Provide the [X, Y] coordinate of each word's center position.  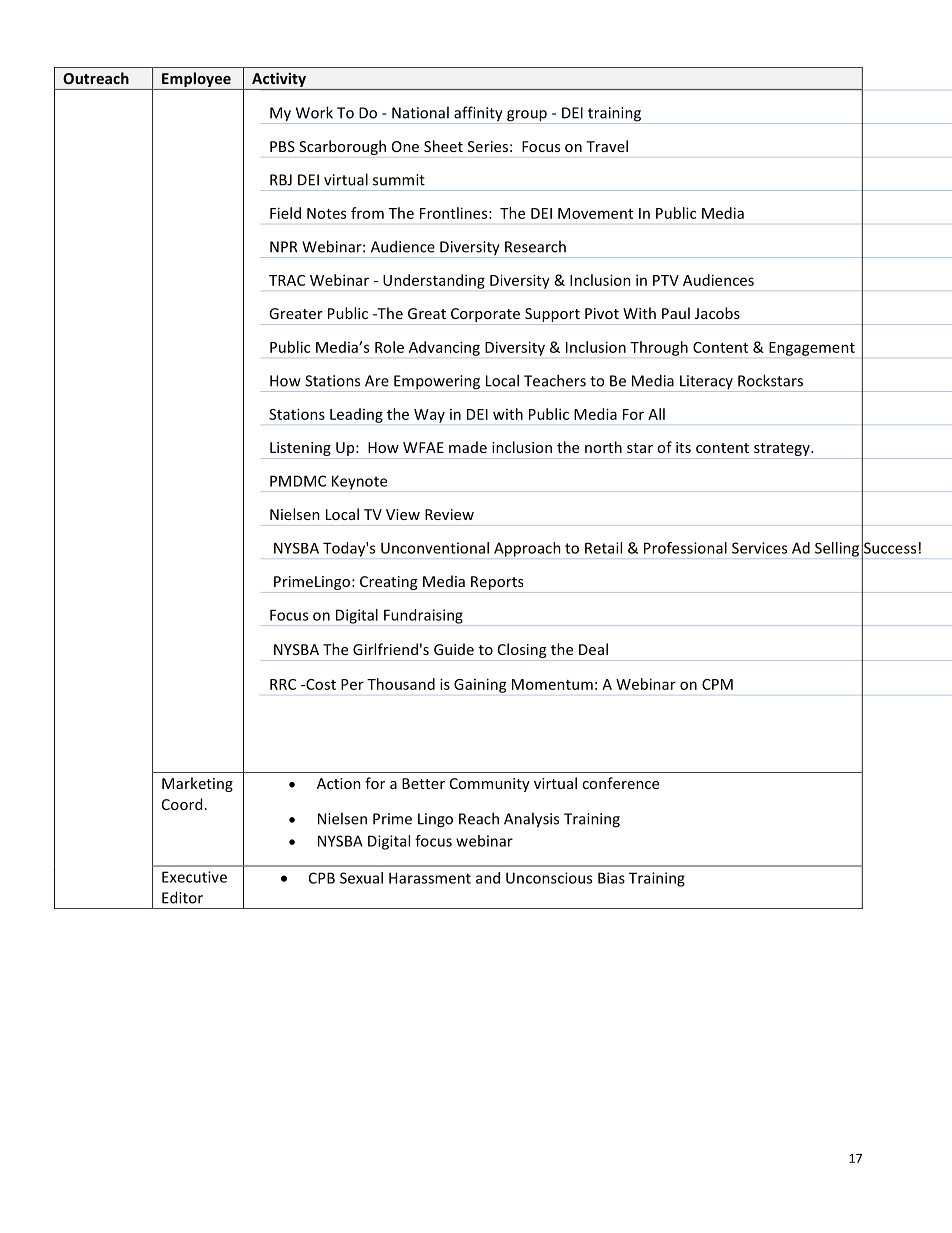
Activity [279, 81]
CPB [322, 878]
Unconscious [549, 878]
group [527, 117]
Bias [611, 878]
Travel [607, 146]
